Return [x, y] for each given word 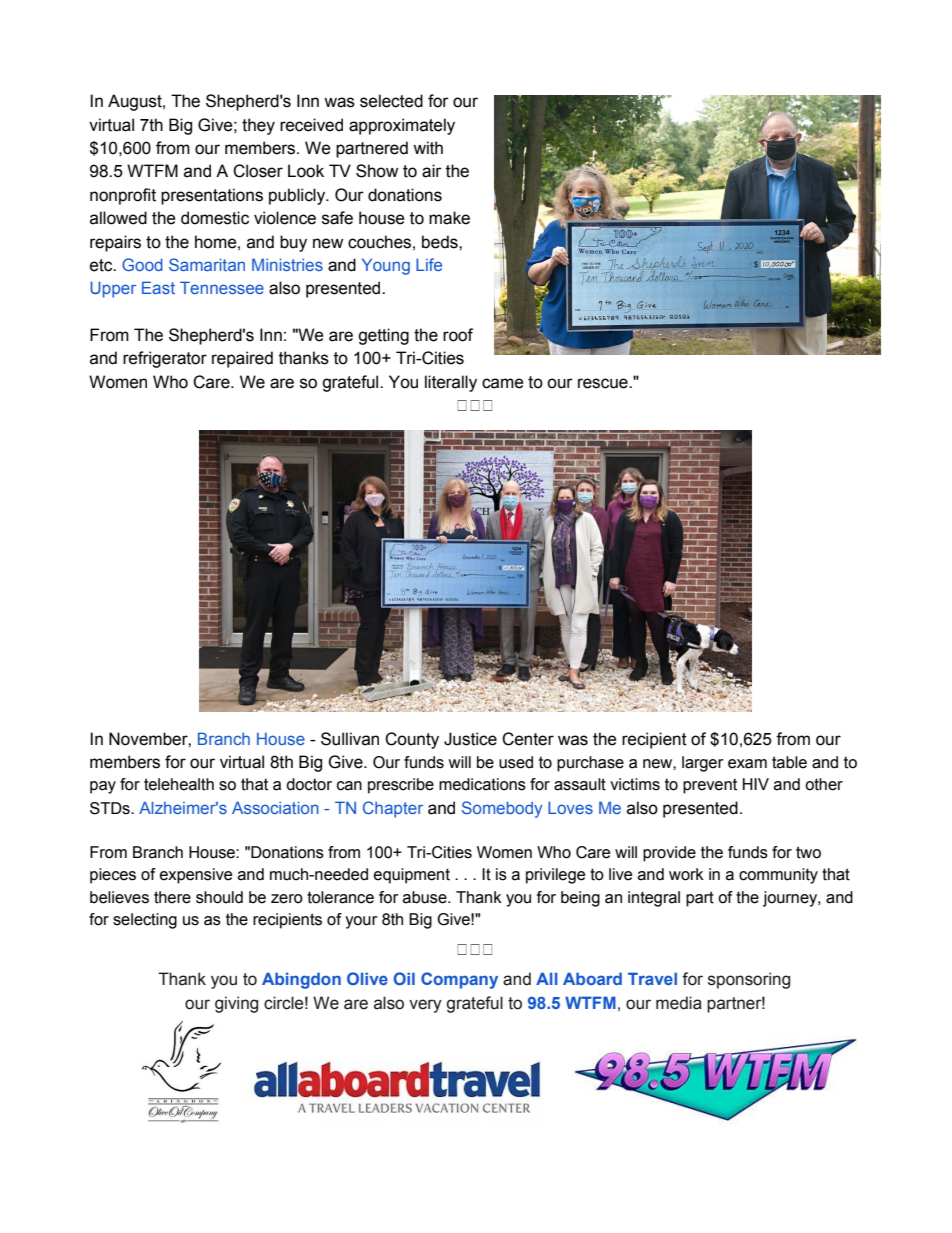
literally [451, 383]
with [428, 148]
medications [482, 784]
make [449, 218]
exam [747, 764]
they [258, 126]
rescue [604, 383]
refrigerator [165, 359]
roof [458, 335]
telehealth [179, 784]
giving [236, 1004]
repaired [242, 359]
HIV [756, 784]
